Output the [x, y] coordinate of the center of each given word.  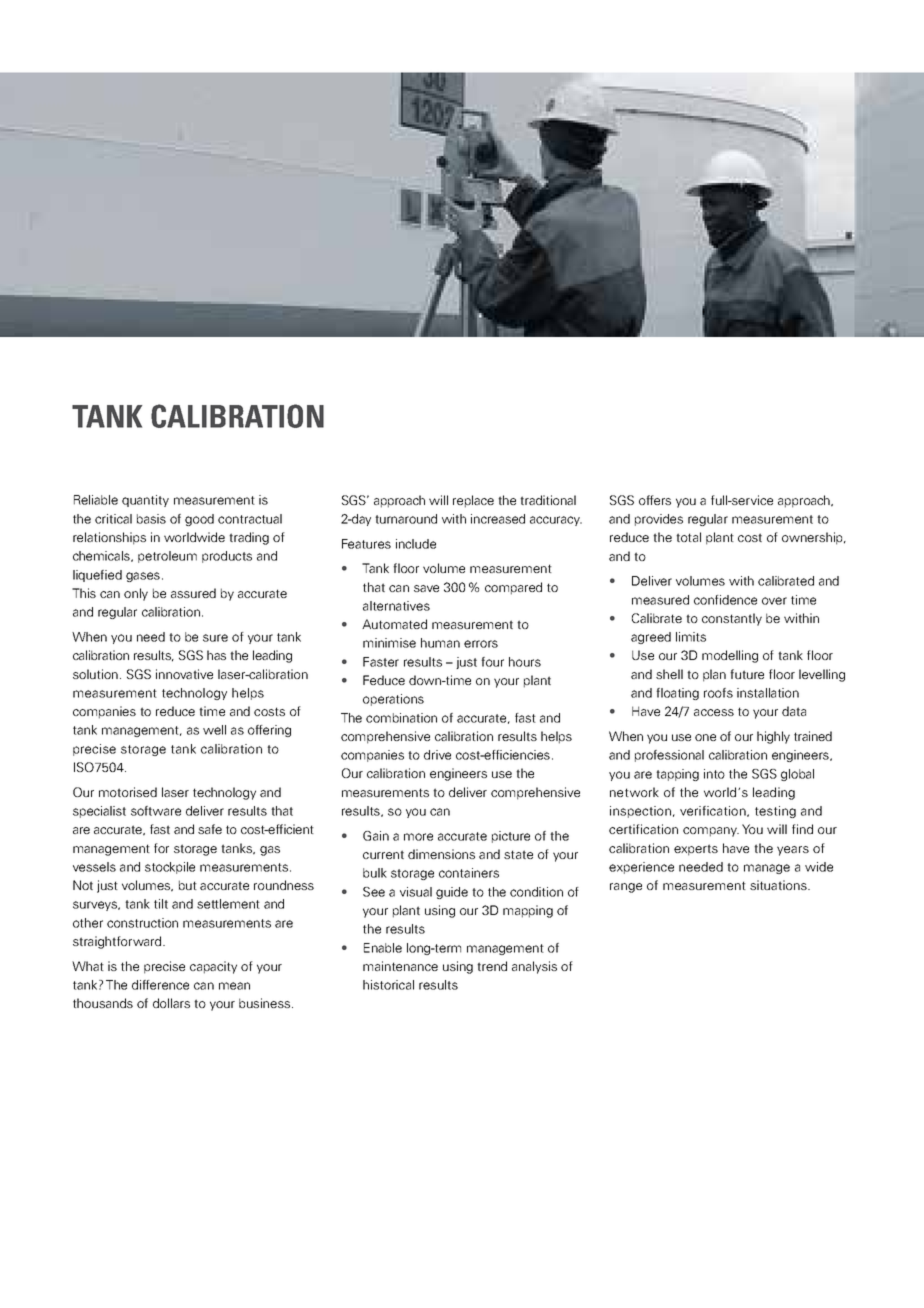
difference [160, 985]
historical [388, 985]
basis [151, 519]
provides [659, 520]
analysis [534, 967]
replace [473, 501]
